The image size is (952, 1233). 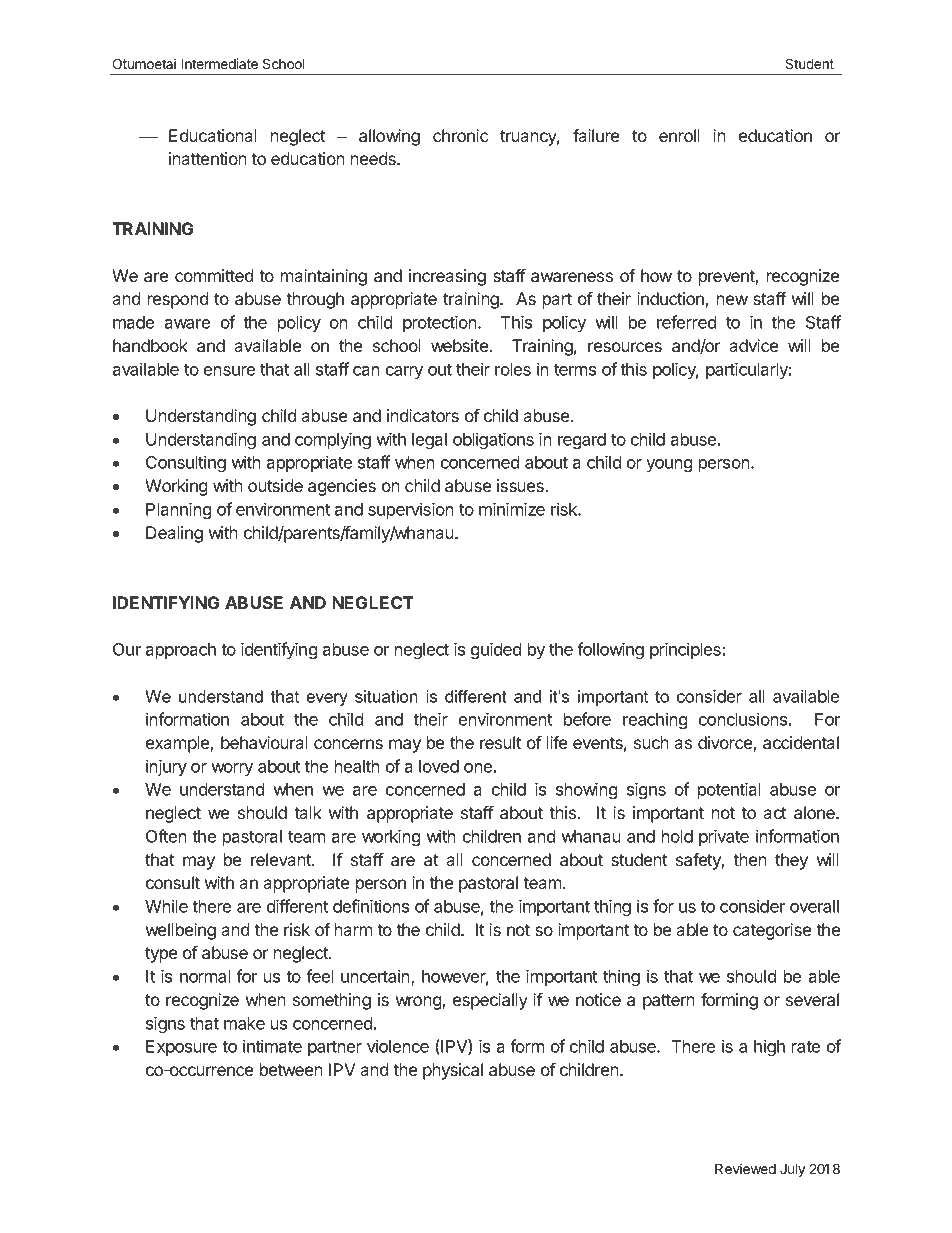 I want to click on chronic, so click(x=461, y=135).
